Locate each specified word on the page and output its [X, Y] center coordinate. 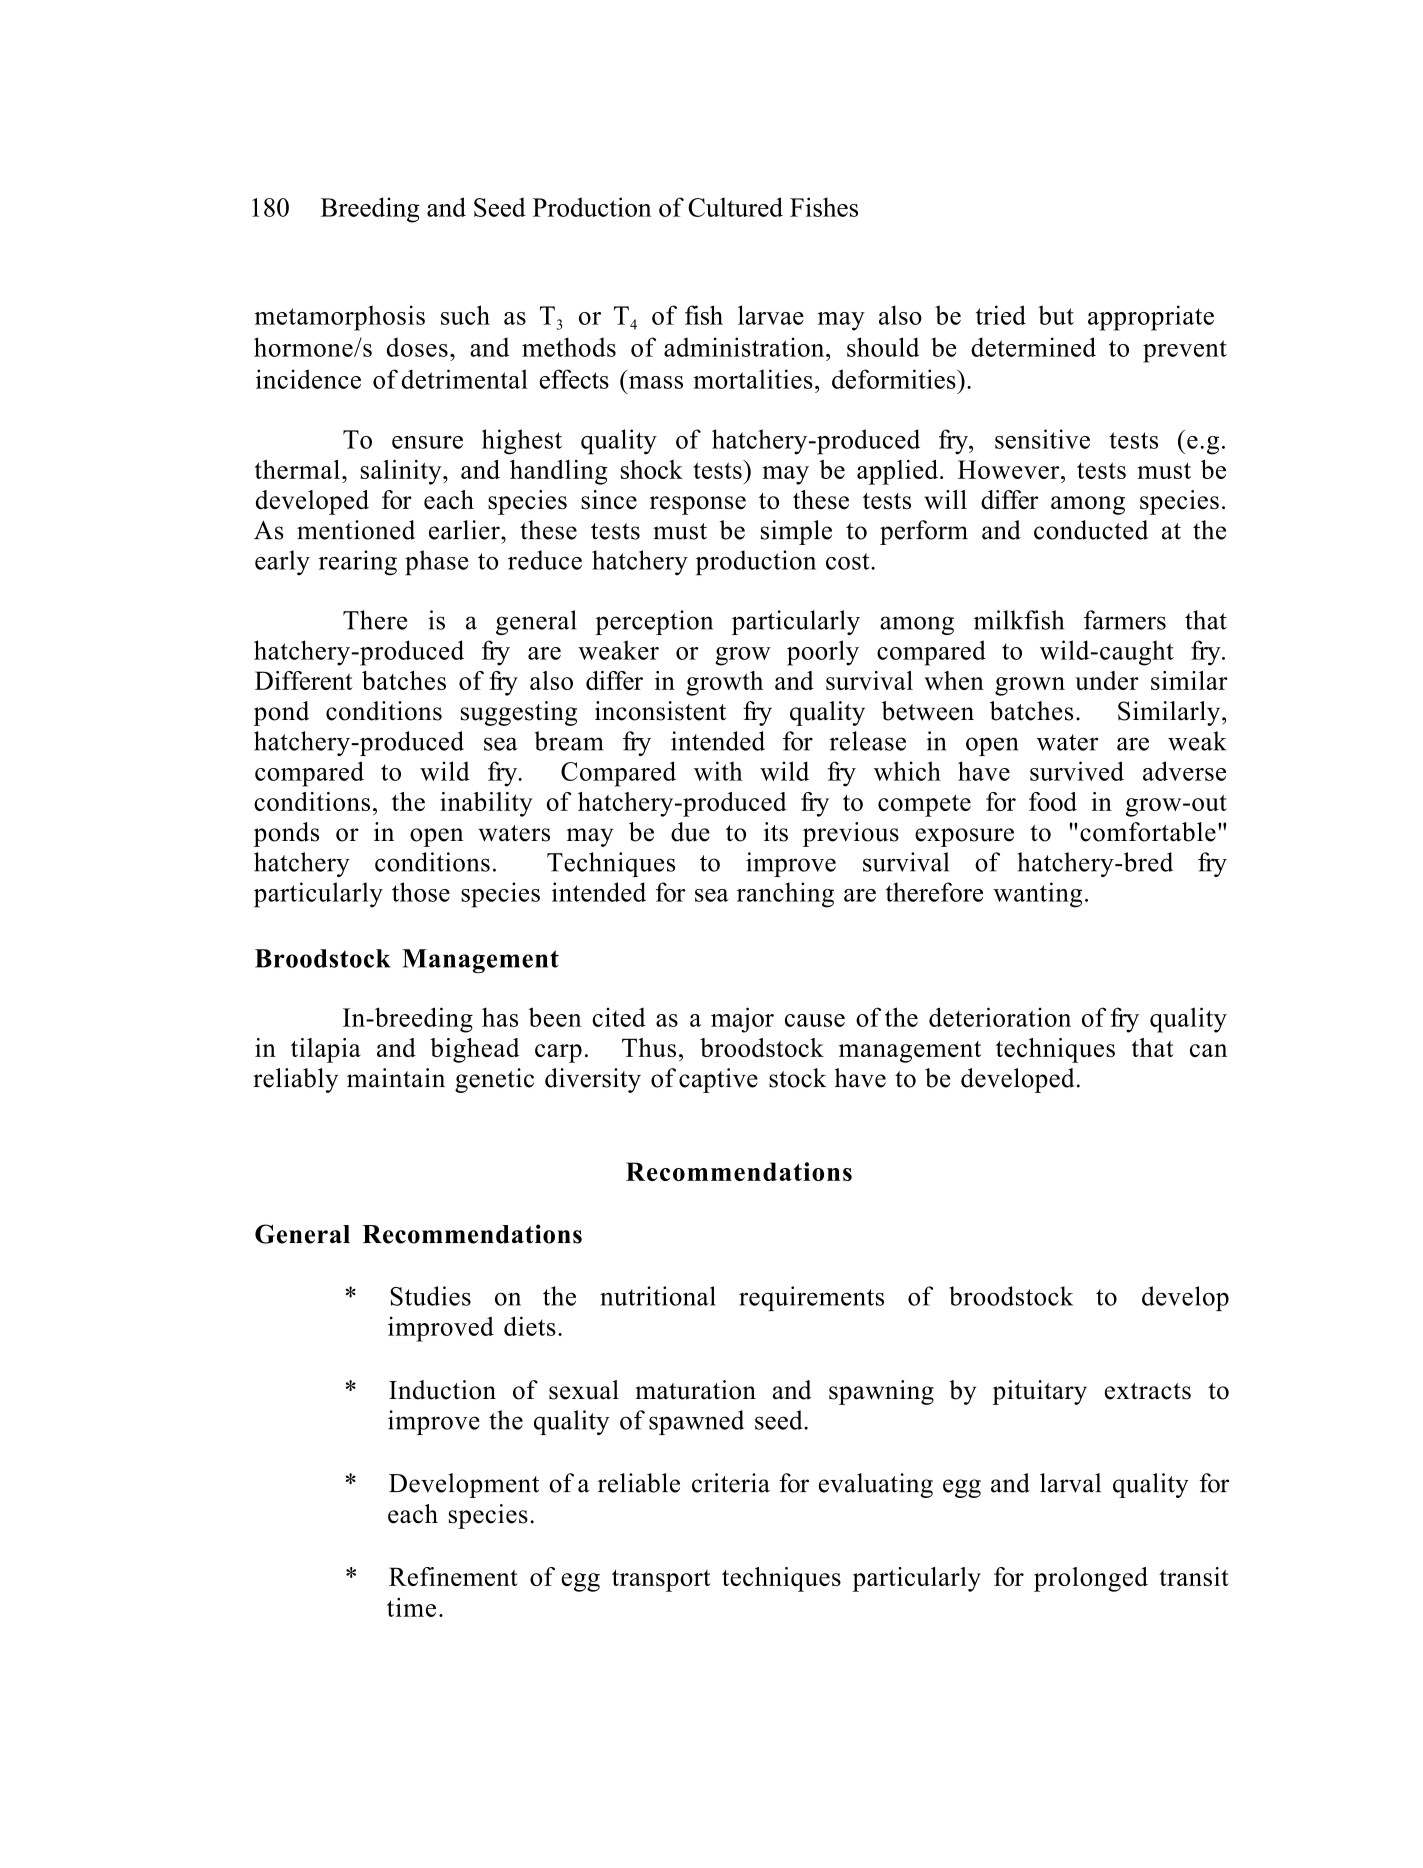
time [411, 1607]
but [1056, 315]
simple [796, 532]
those [421, 892]
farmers [1125, 620]
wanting [1037, 895]
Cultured [735, 207]
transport [661, 1581]
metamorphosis [340, 318]
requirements [811, 1298]
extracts [1148, 1391]
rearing [358, 563]
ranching [785, 895]
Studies [430, 1296]
